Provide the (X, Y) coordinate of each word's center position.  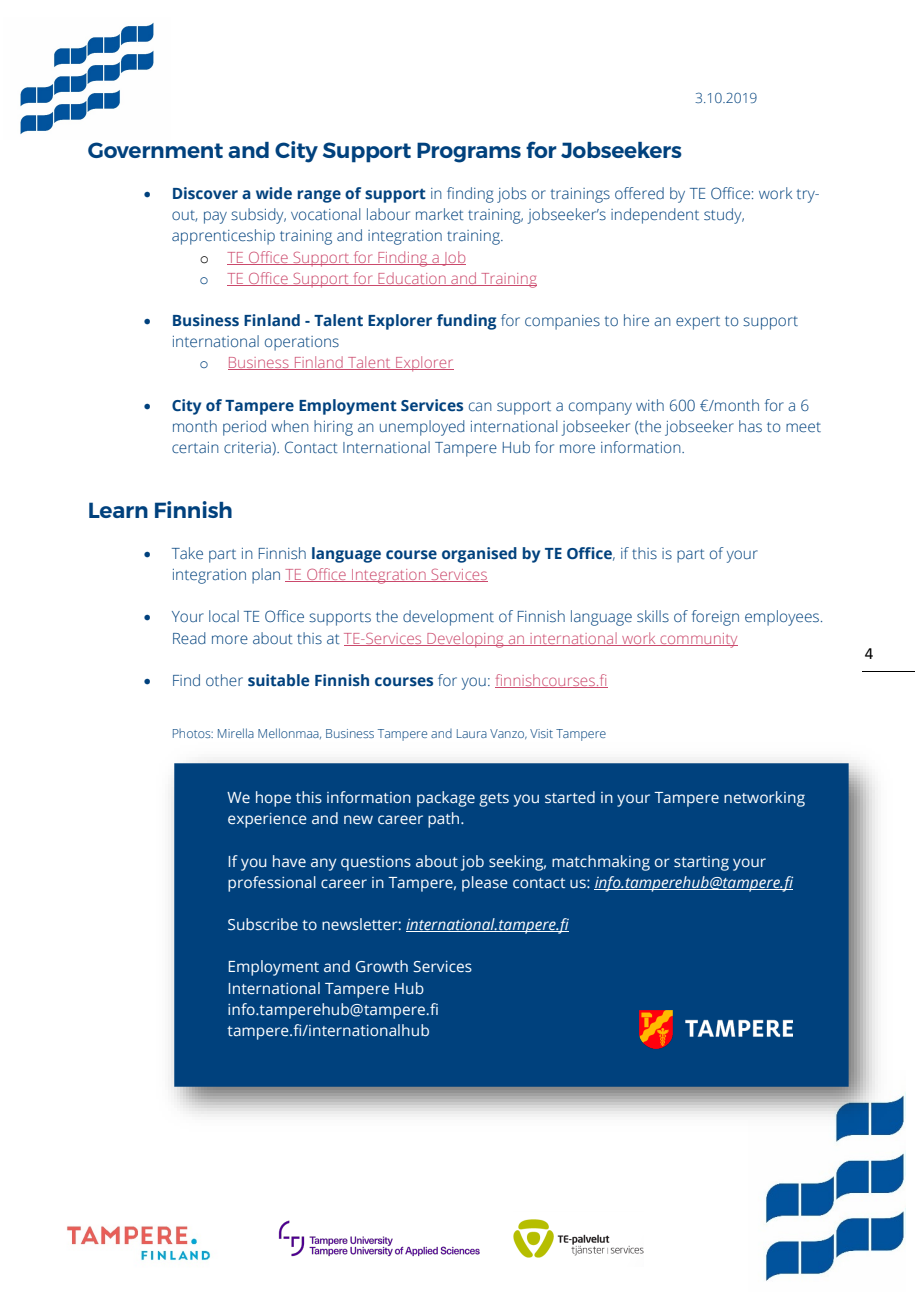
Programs (469, 152)
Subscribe (263, 924)
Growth (382, 966)
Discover (205, 193)
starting (701, 863)
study (724, 216)
